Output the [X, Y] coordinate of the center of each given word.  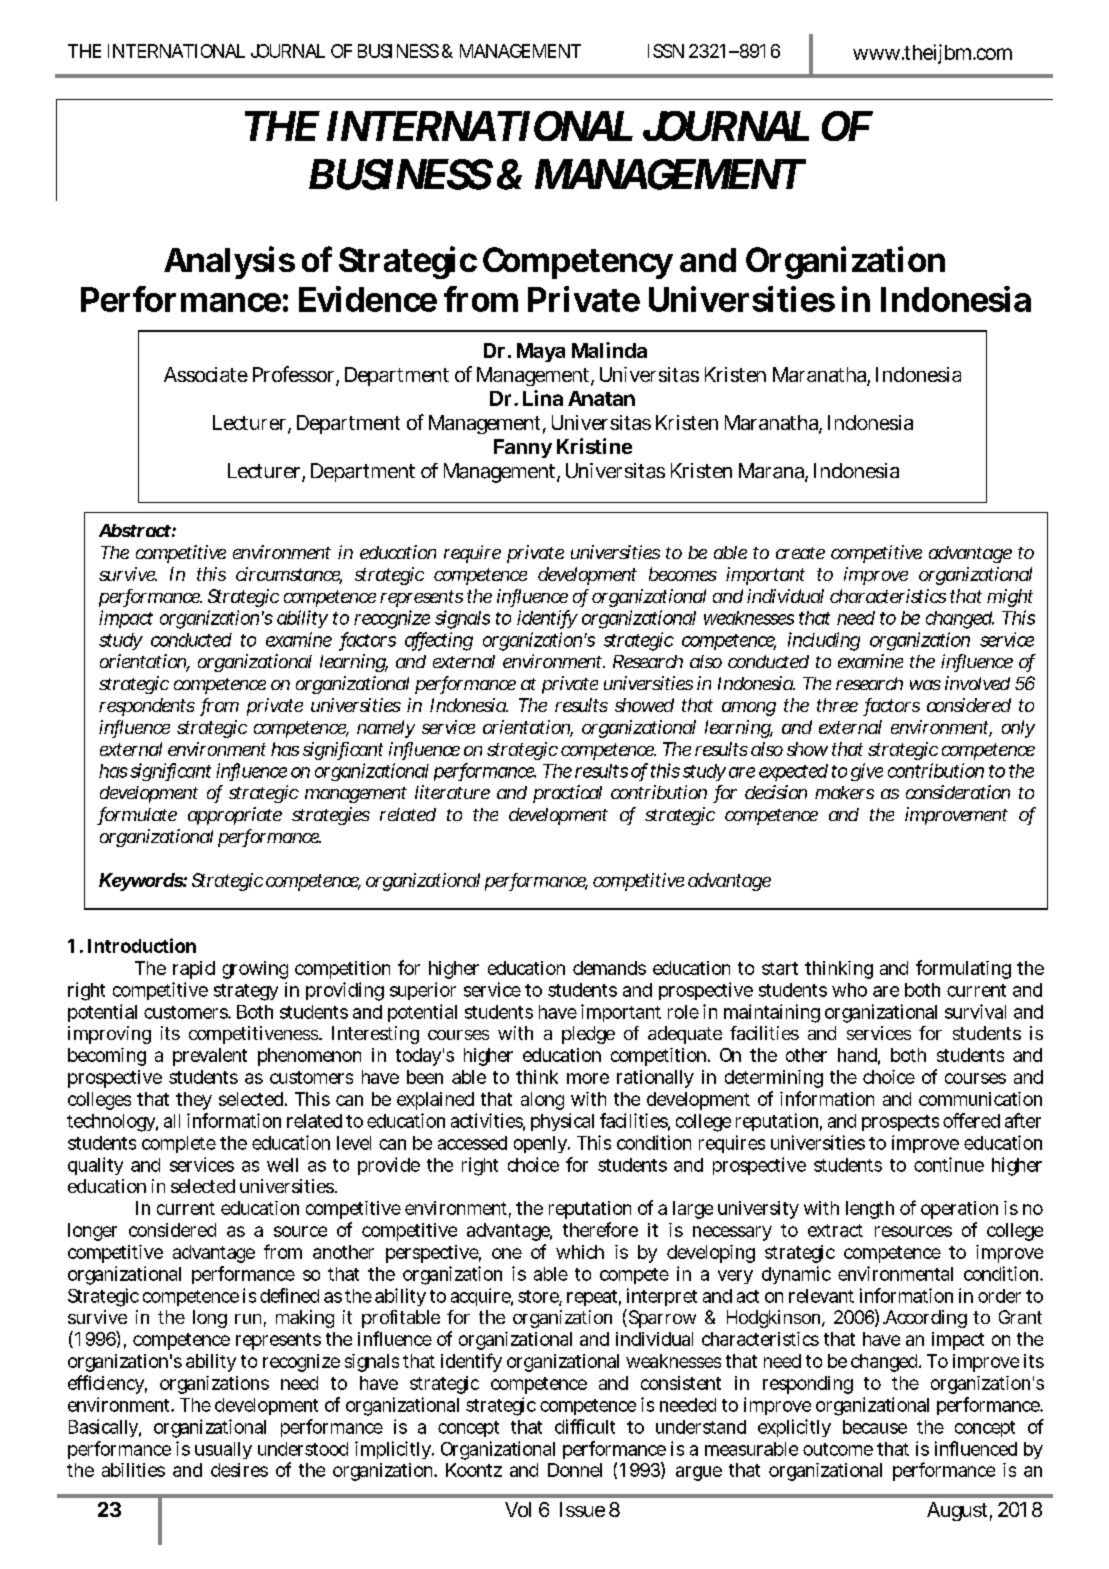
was [925, 685]
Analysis [229, 262]
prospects [900, 1123]
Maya [541, 352]
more [588, 1078]
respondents [147, 707]
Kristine [594, 446]
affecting [439, 641]
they [194, 1101]
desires [239, 1470]
